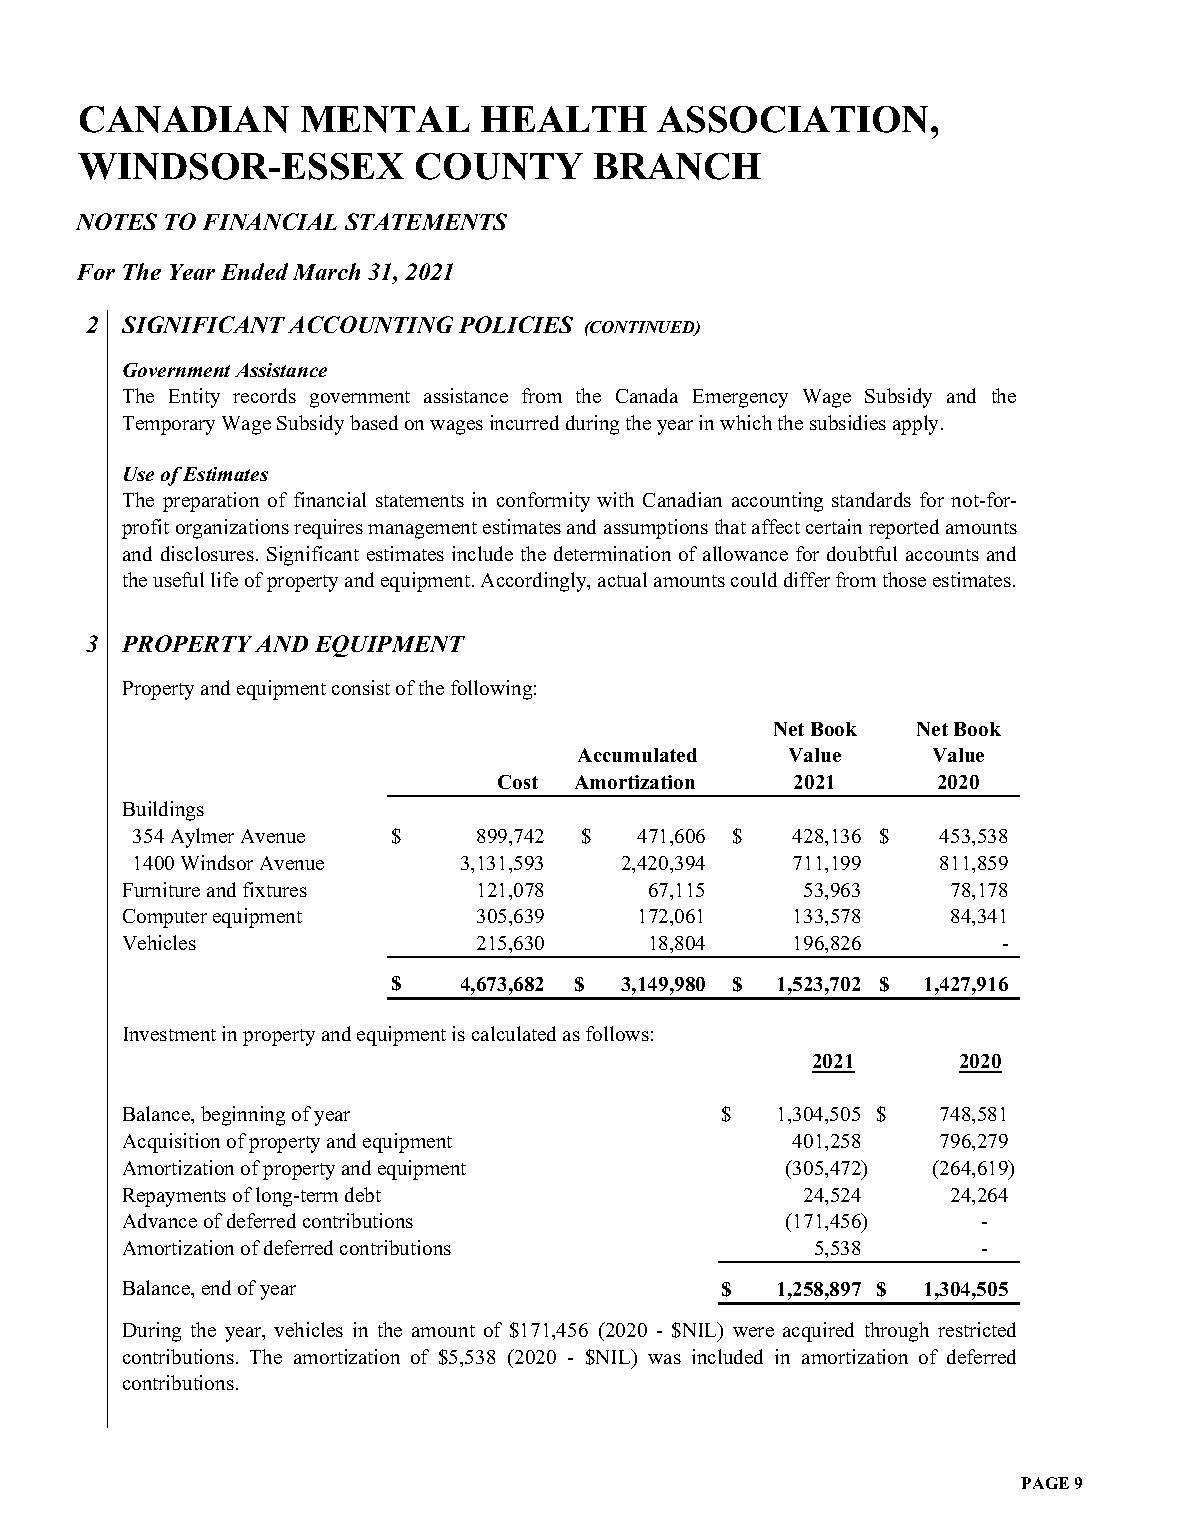  Describe the element at coordinates (794, 119) in the screenshot. I see `ASSOCIATION` at that location.
